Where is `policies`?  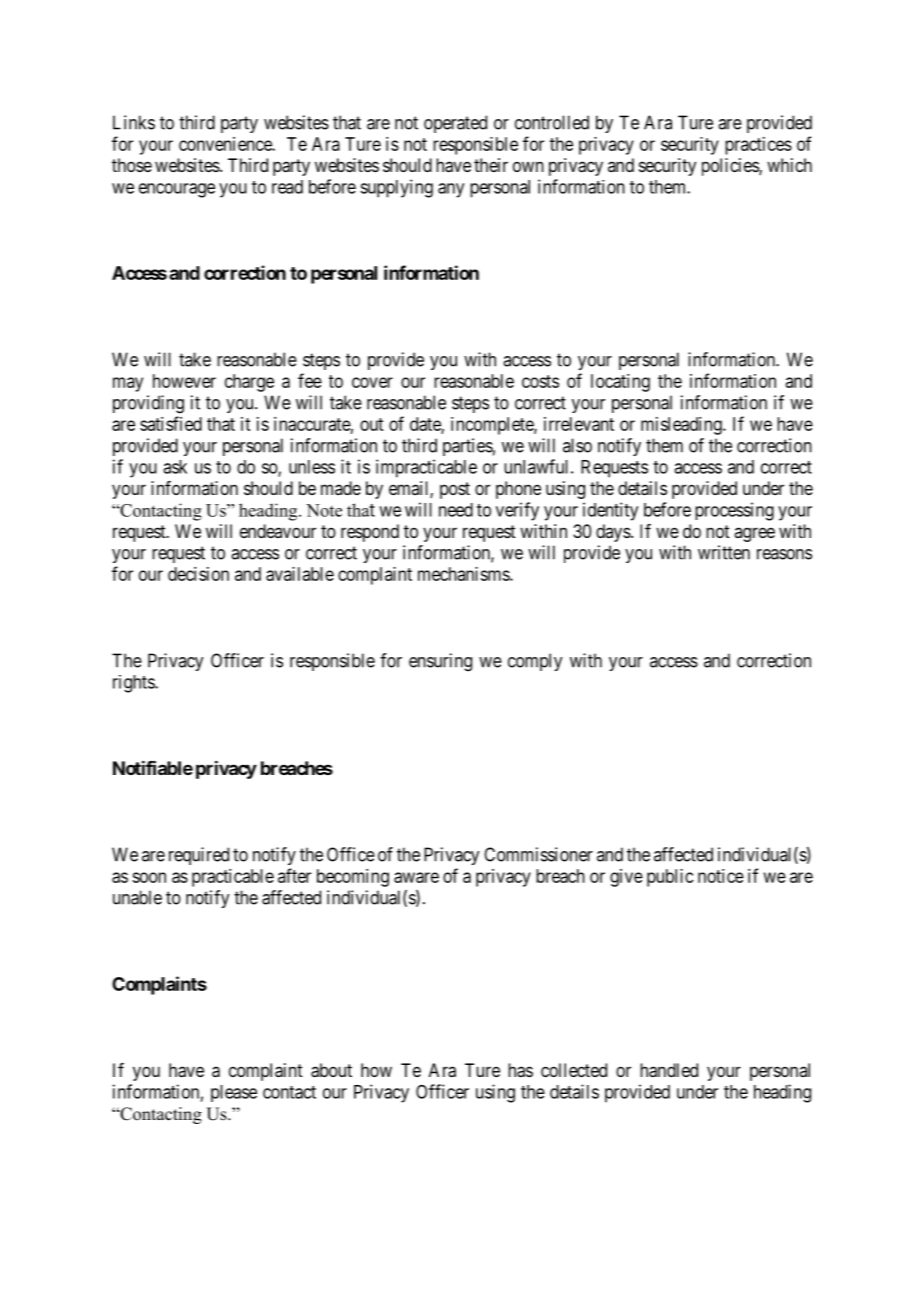
policies is located at coordinates (731, 167).
